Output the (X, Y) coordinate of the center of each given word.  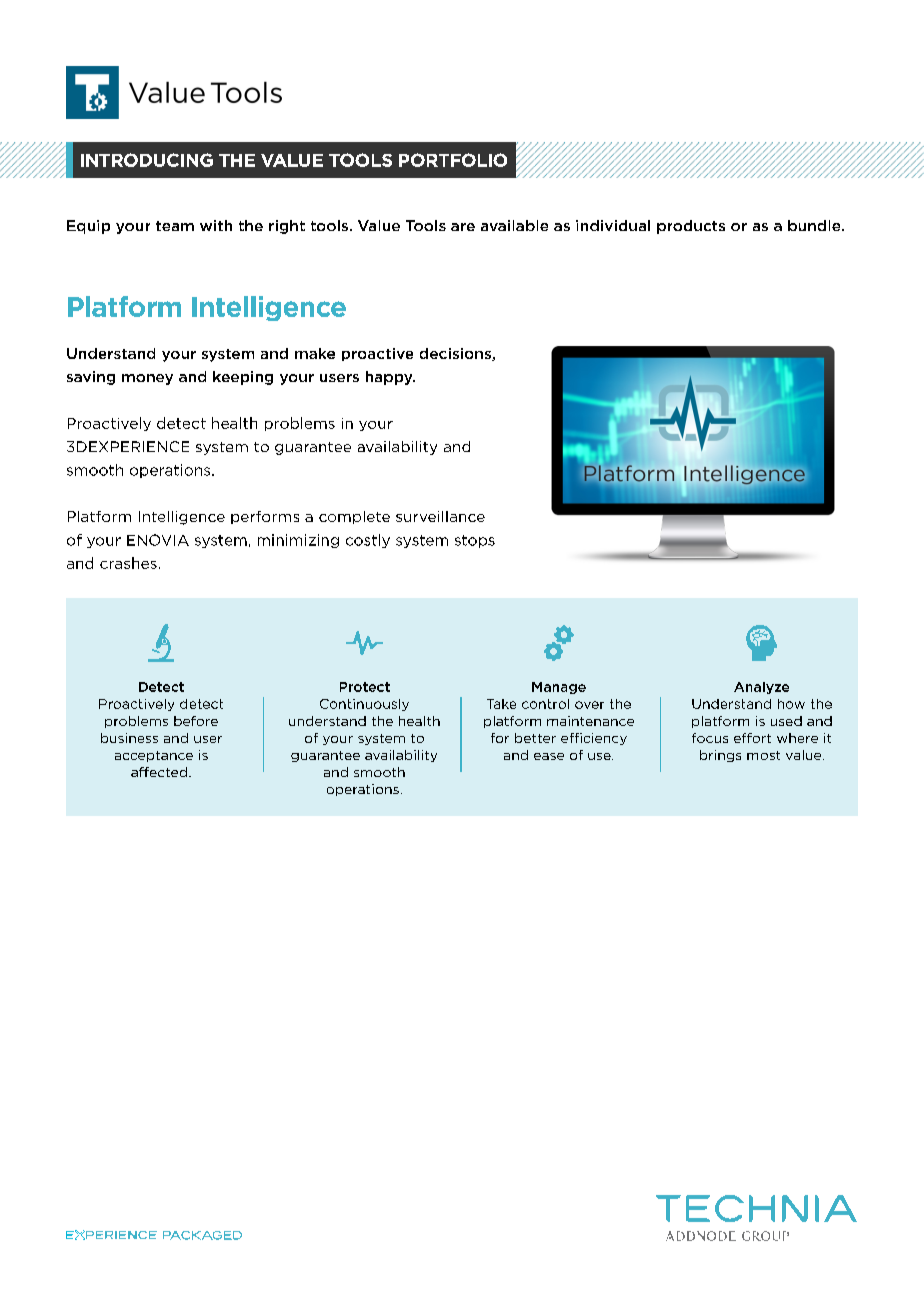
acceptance (154, 756)
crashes (128, 563)
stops (475, 541)
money (147, 379)
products (691, 227)
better (535, 738)
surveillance (440, 516)
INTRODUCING (147, 160)
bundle (815, 225)
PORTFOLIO (453, 160)
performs (265, 517)
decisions (456, 354)
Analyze (761, 688)
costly (368, 541)
